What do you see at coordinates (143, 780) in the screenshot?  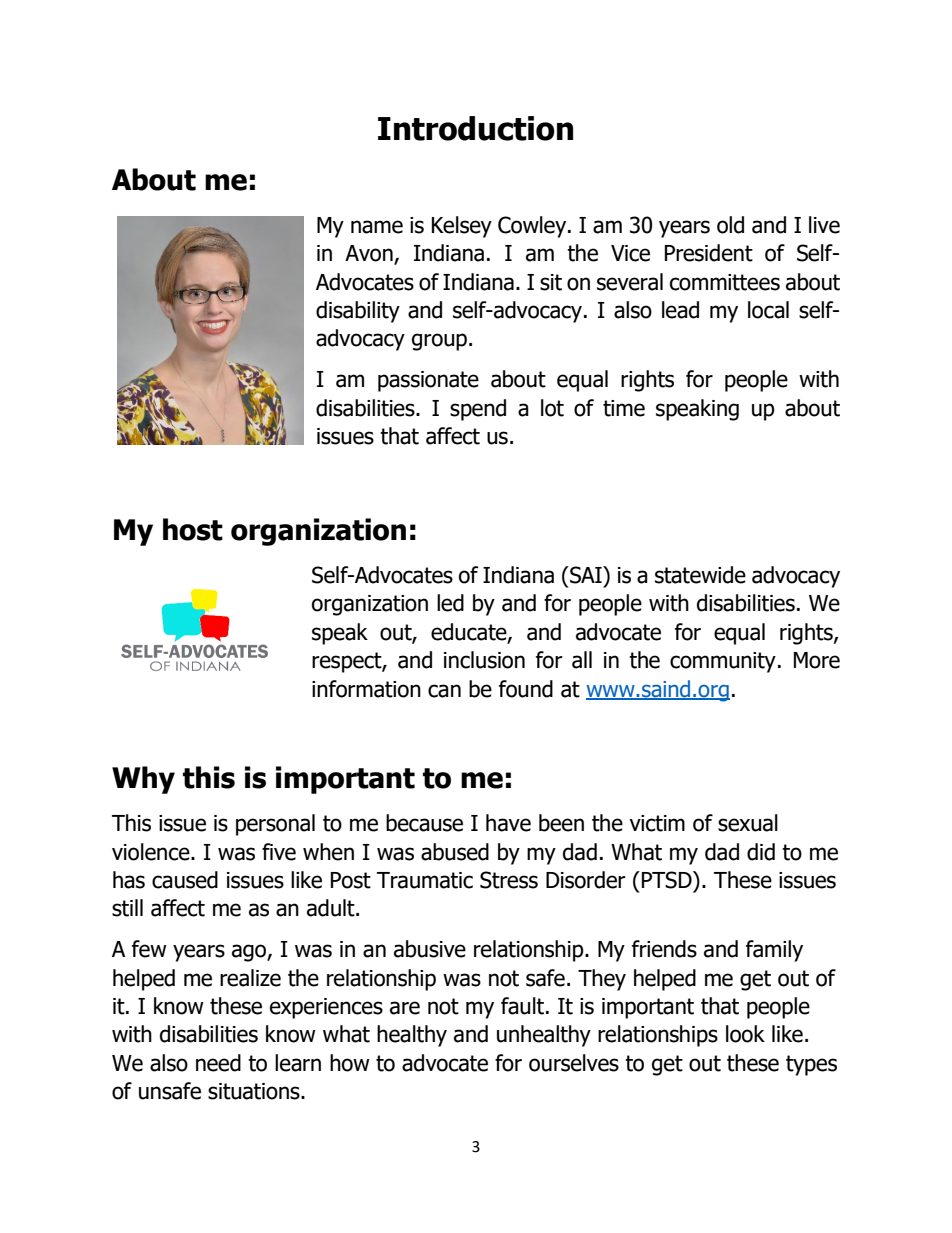 I see `Why` at bounding box center [143, 780].
